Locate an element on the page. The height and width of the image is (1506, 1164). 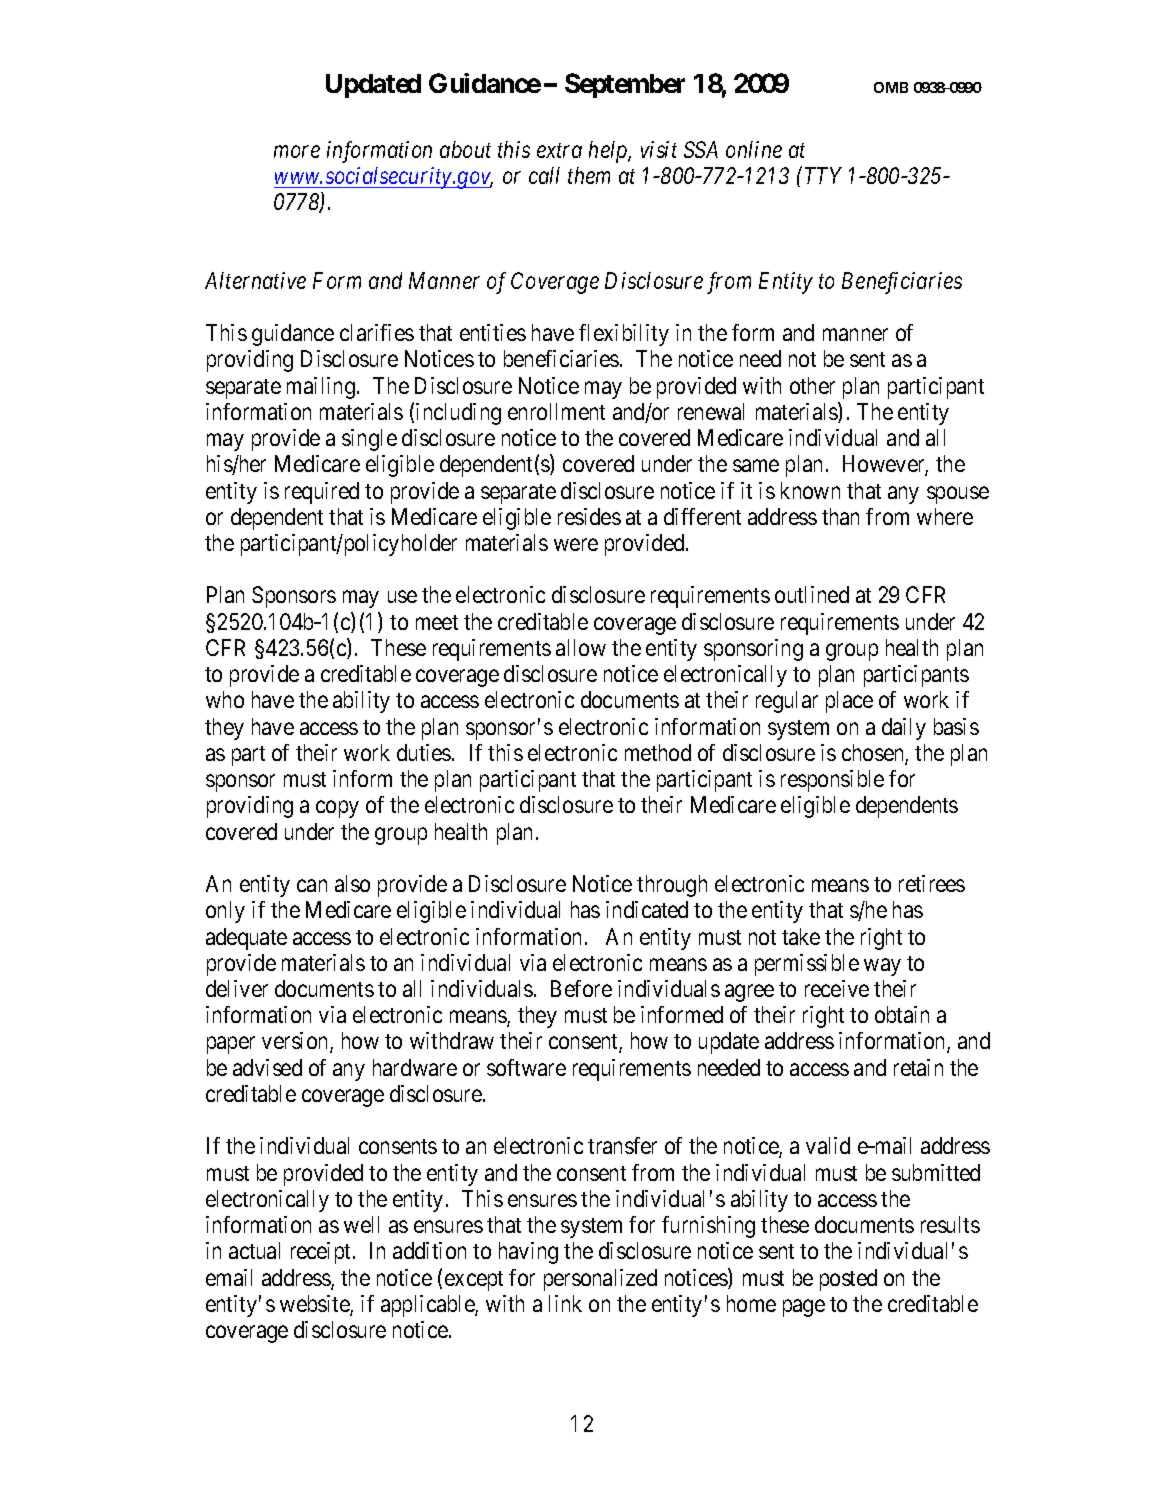
flexibility is located at coordinates (624, 335).
